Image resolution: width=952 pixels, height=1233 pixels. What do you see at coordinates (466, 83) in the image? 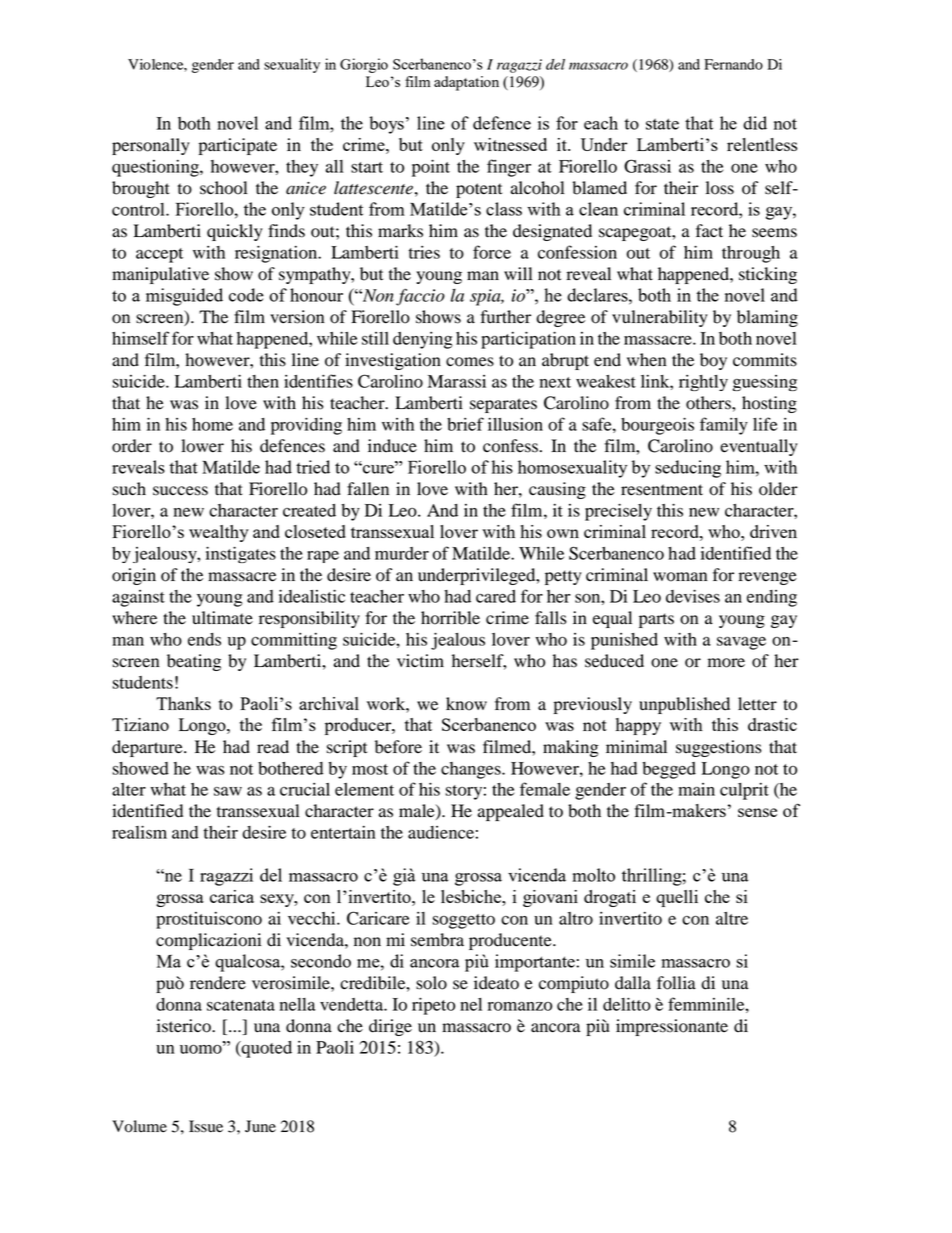
I see `adaptation` at bounding box center [466, 83].
